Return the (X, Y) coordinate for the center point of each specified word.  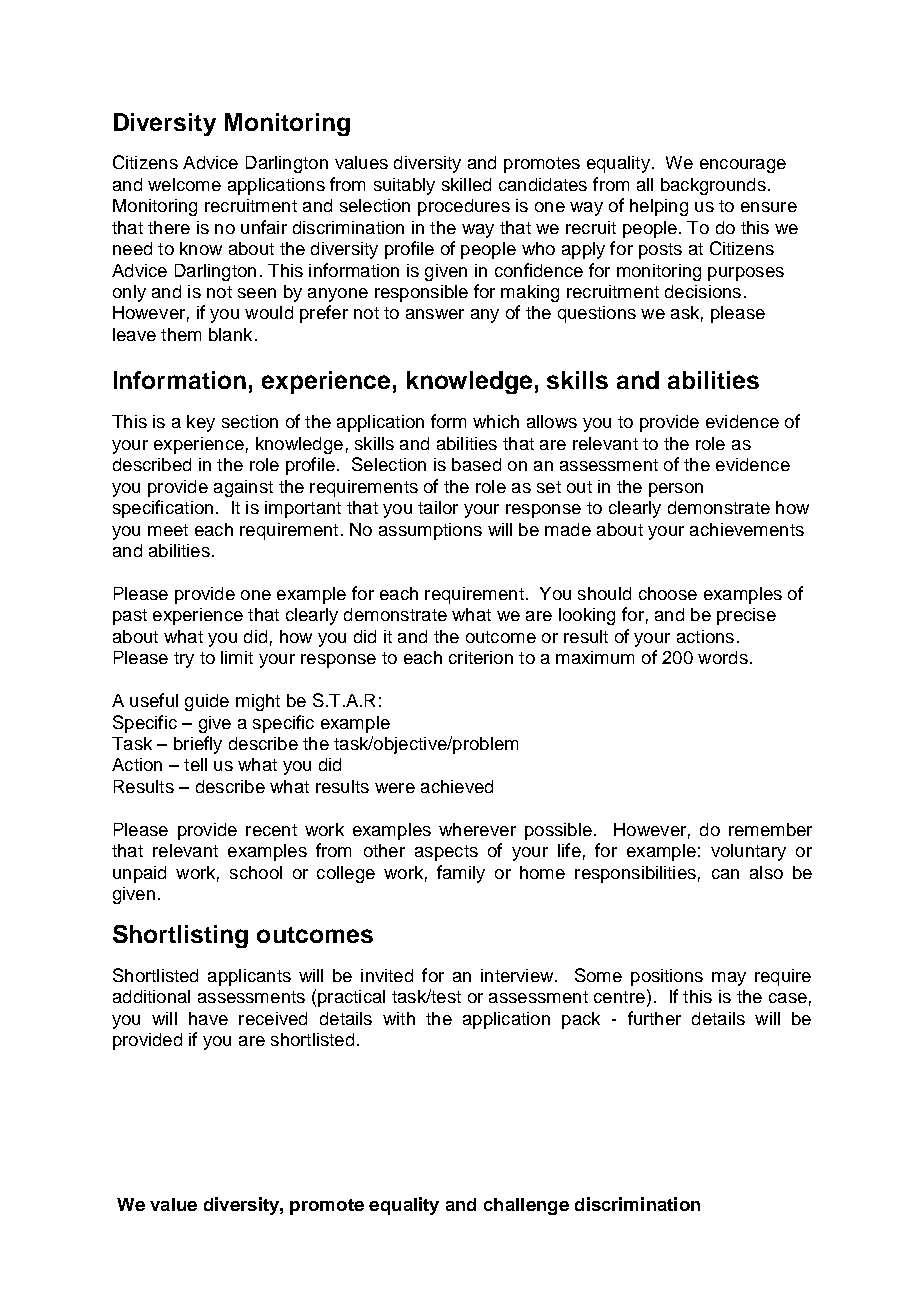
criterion (481, 657)
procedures (464, 207)
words (723, 657)
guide (207, 702)
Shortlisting (180, 936)
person (676, 490)
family (461, 874)
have (208, 1018)
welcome (184, 184)
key (201, 423)
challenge (526, 1206)
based (476, 464)
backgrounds (713, 186)
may (729, 979)
